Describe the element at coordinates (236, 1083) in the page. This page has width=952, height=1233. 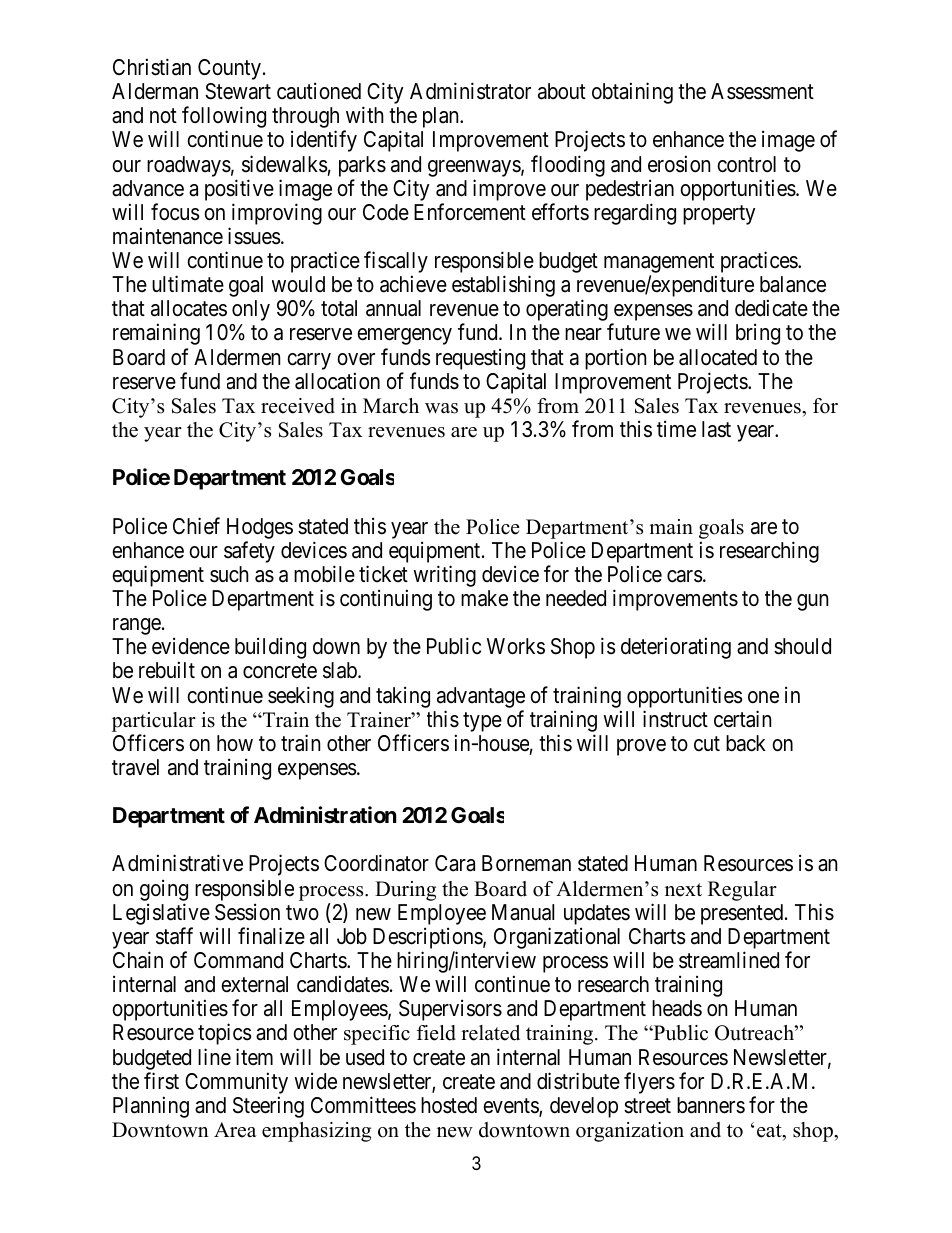
I see `Community` at that location.
